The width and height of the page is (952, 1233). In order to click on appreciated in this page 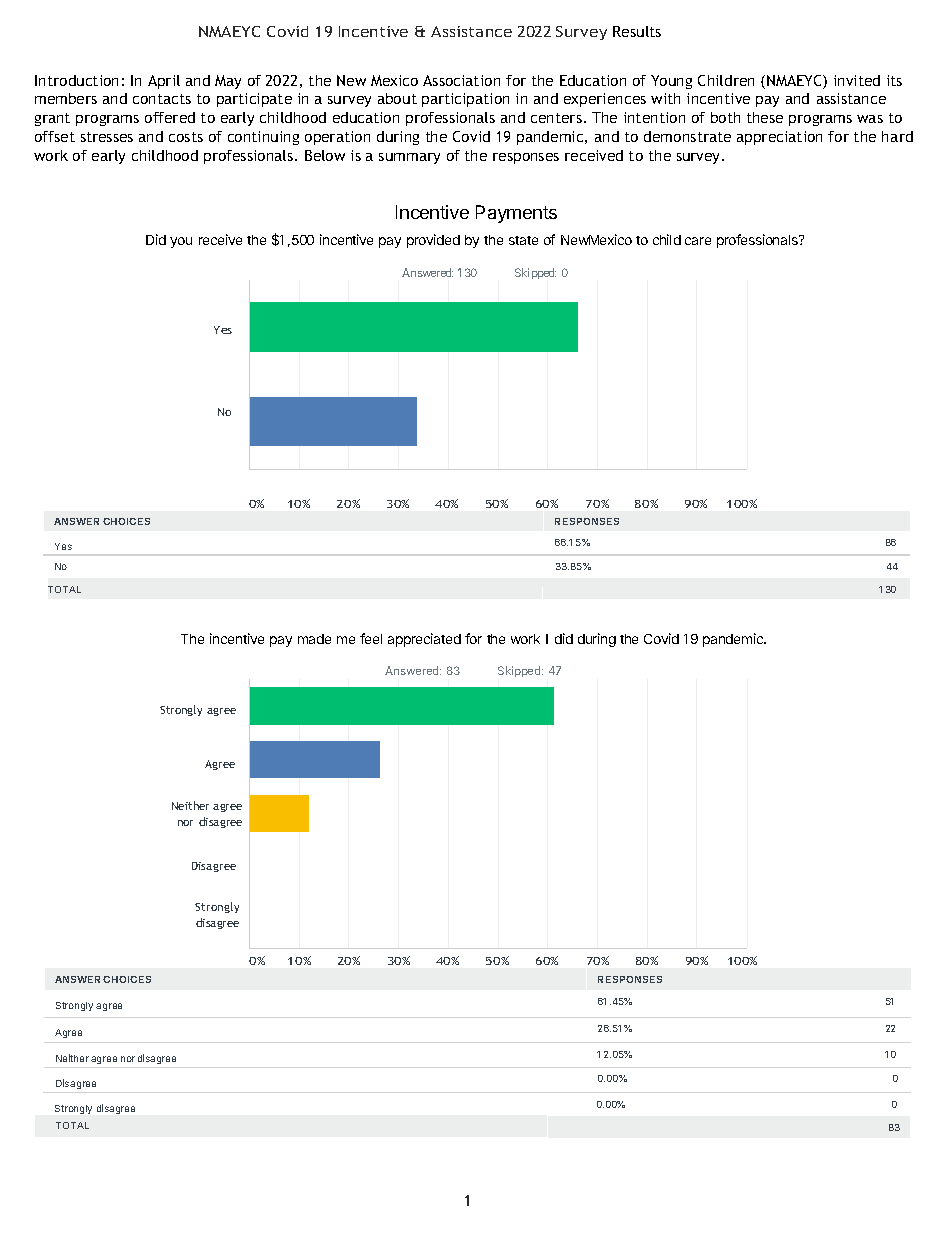, I will do `click(424, 640)`.
